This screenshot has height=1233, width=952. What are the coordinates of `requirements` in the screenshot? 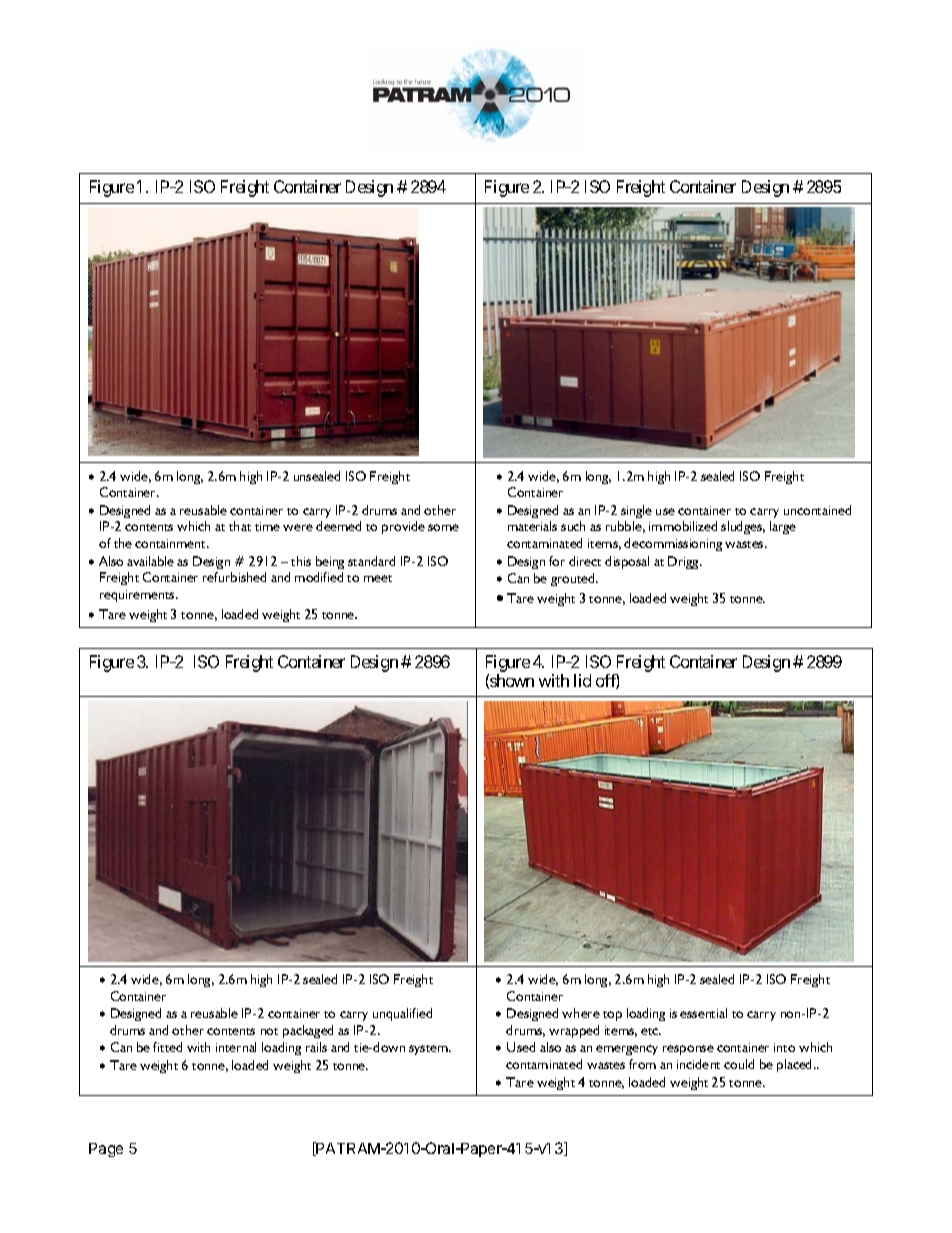 It's located at (138, 596).
